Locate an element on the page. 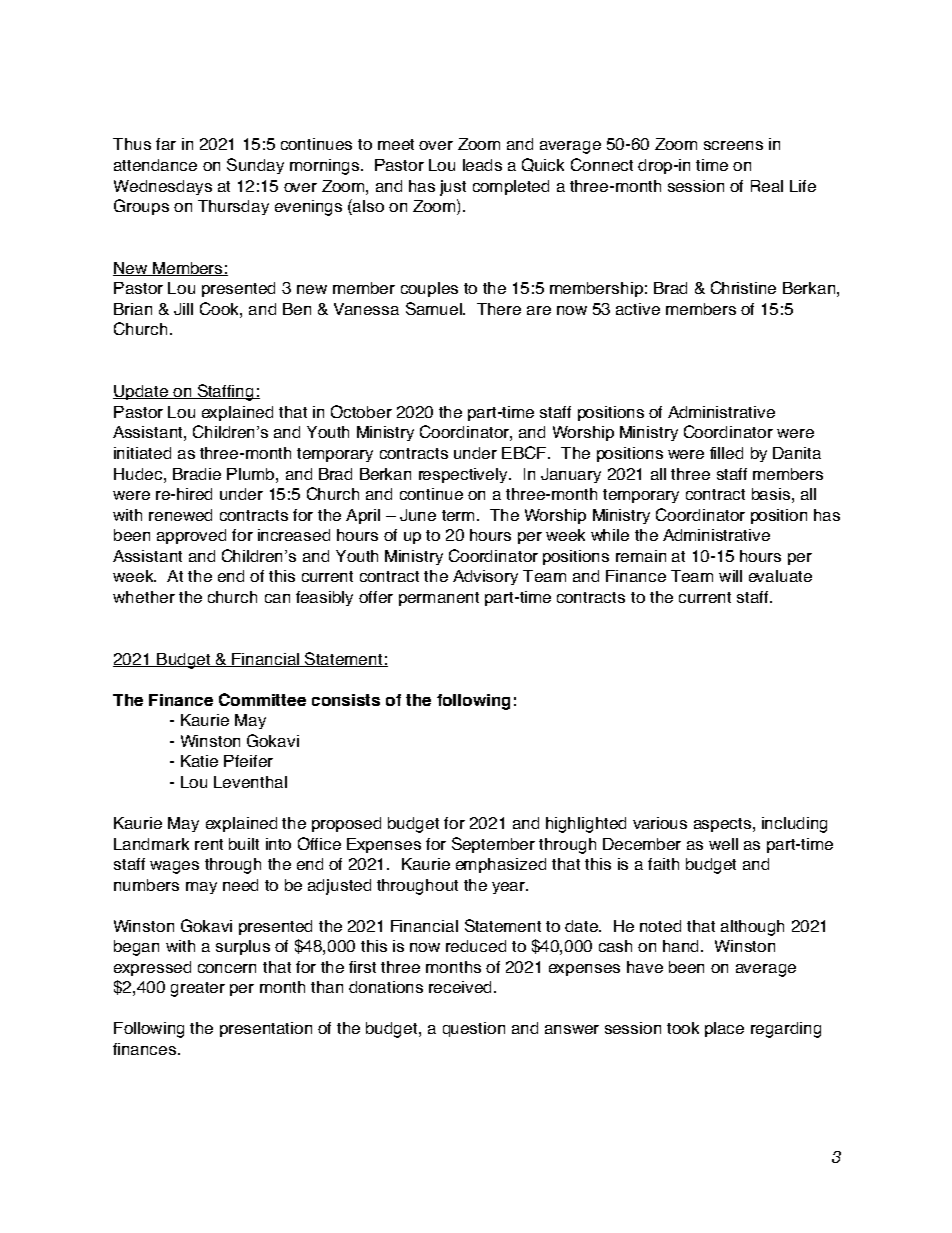 This image has height=1233, width=952. screens is located at coordinates (733, 145).
